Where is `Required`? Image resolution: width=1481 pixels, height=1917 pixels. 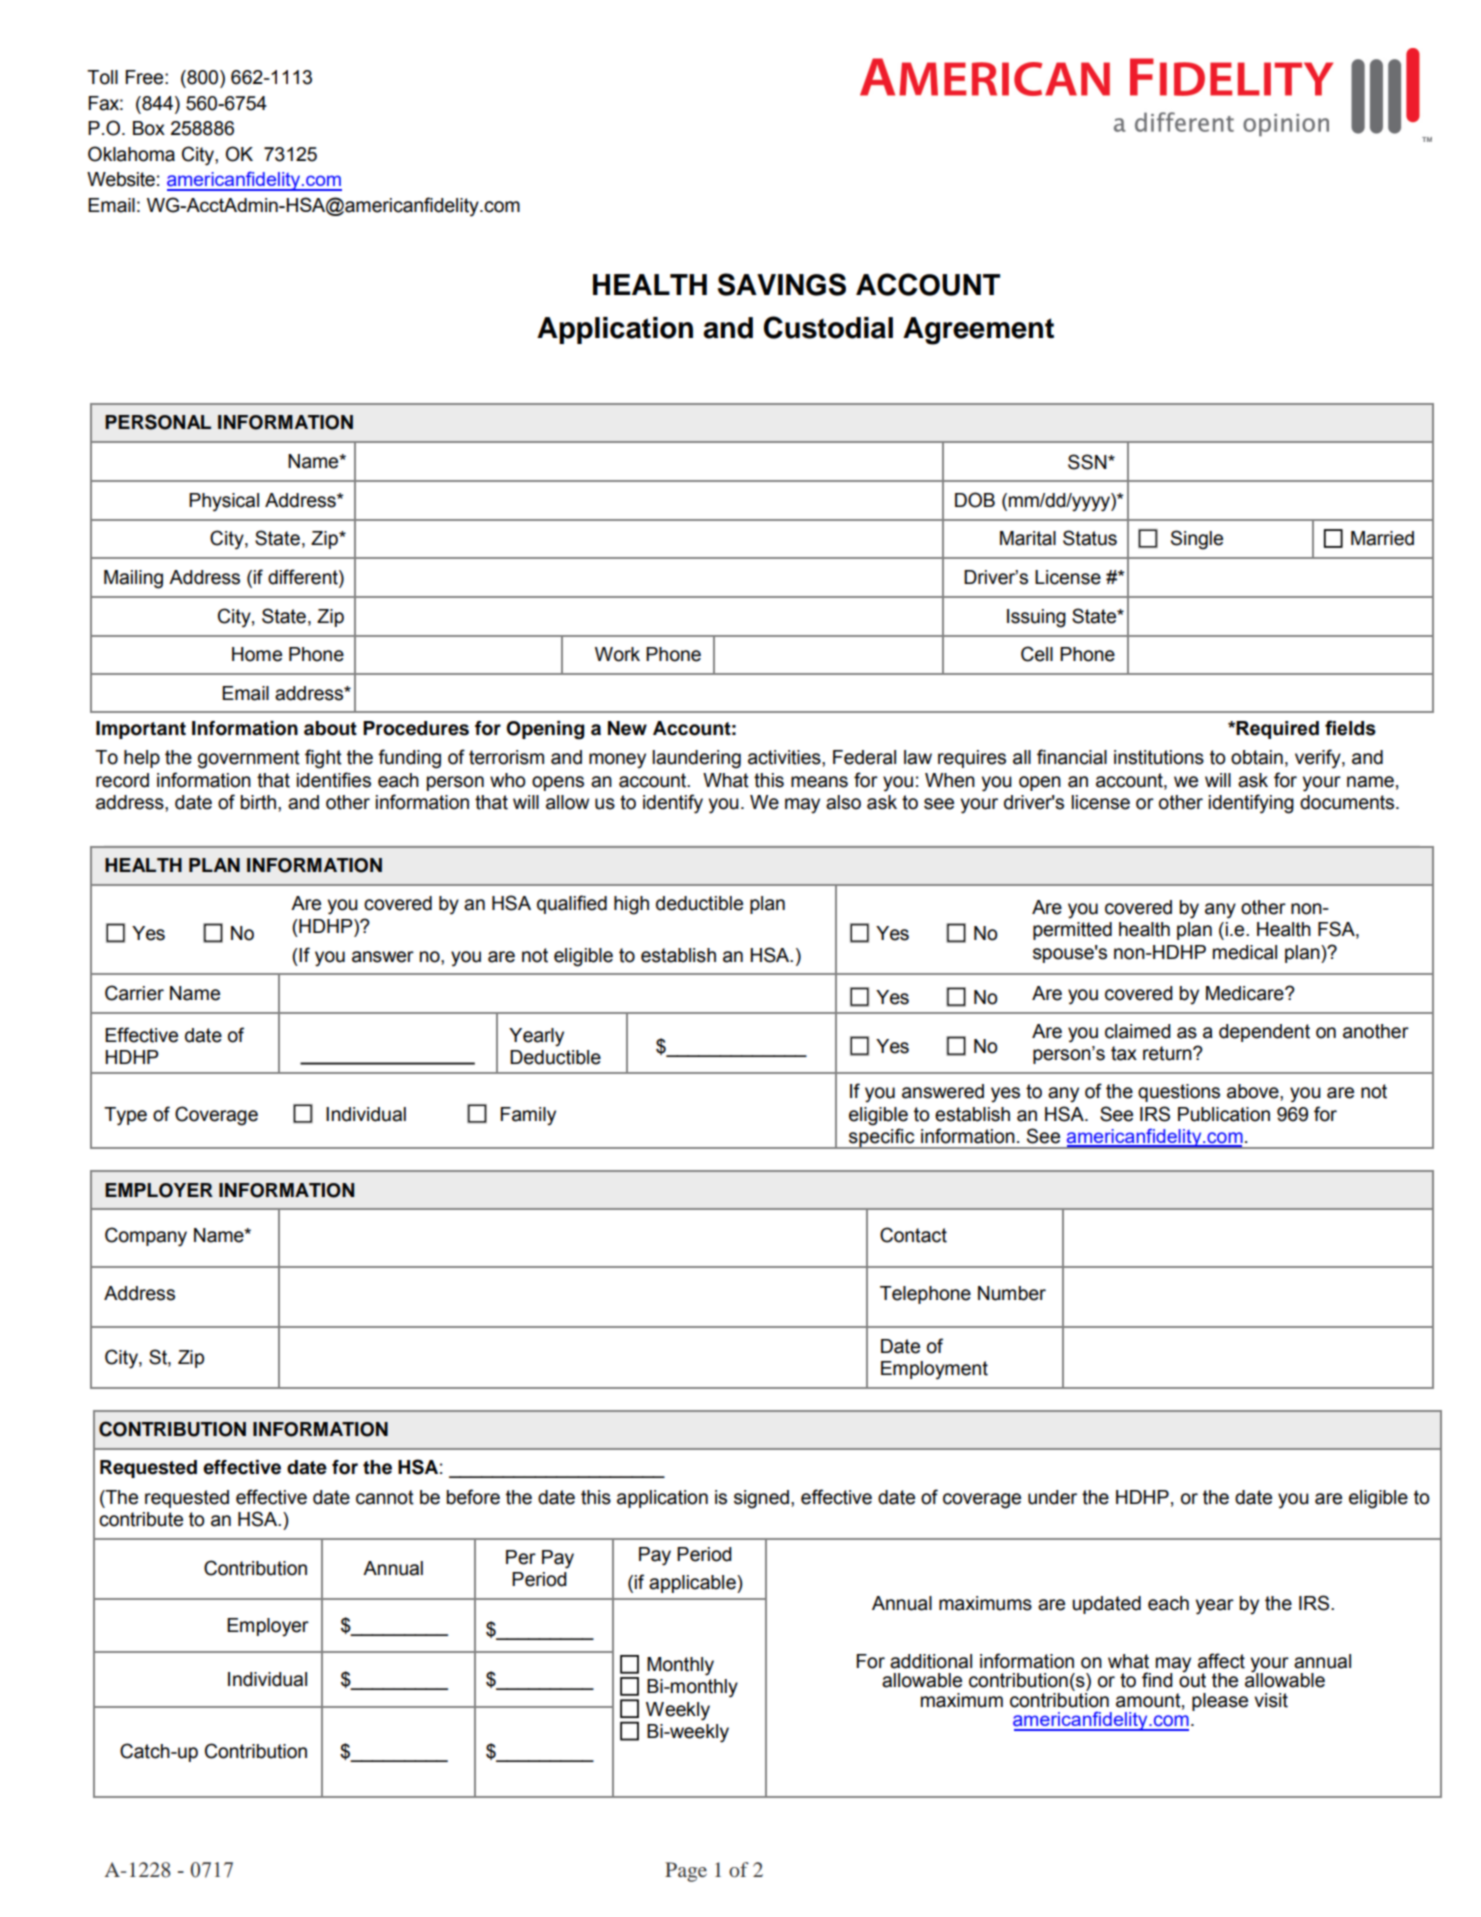
Required is located at coordinates (1277, 730).
